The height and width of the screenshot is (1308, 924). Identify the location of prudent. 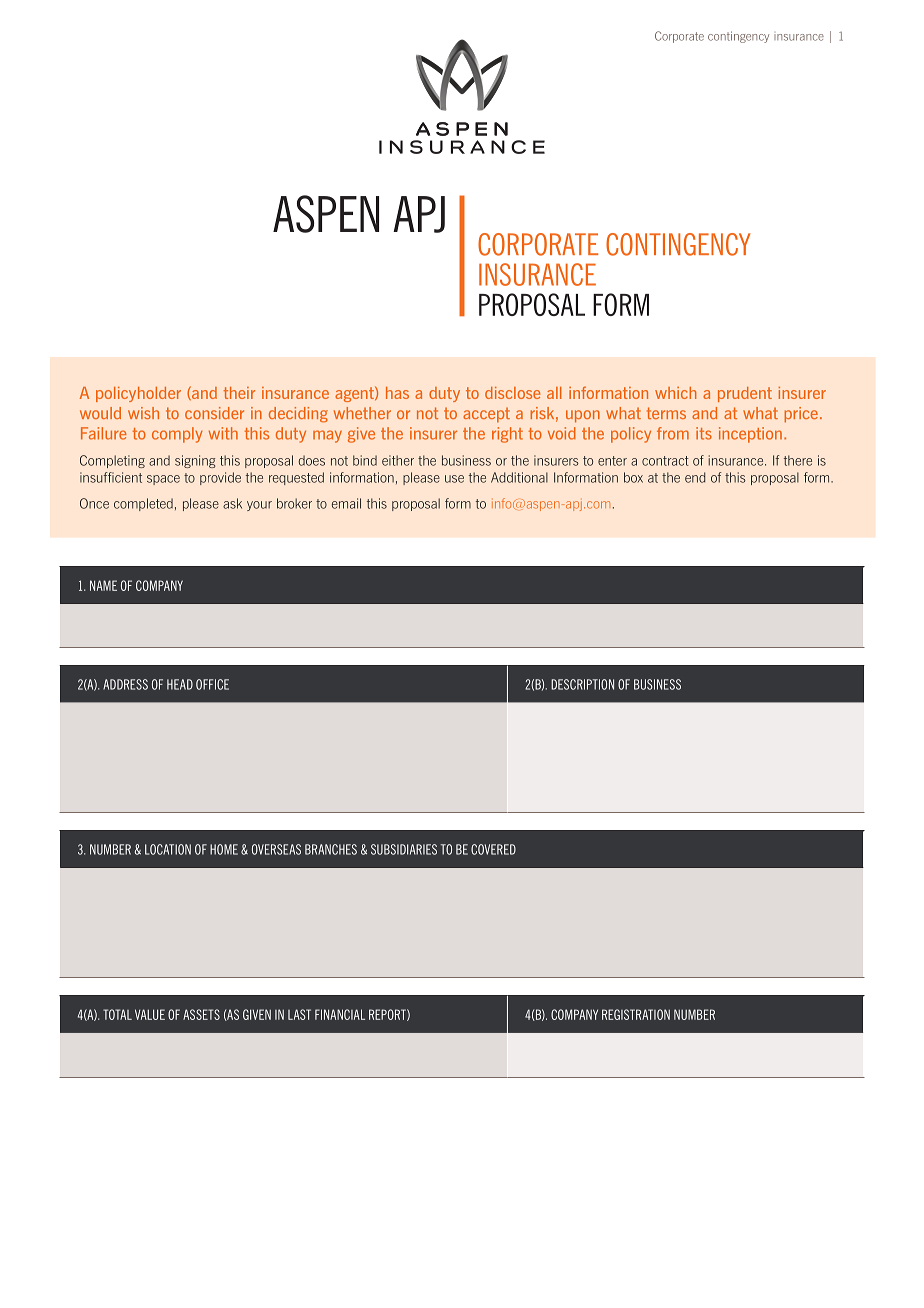
(745, 394).
